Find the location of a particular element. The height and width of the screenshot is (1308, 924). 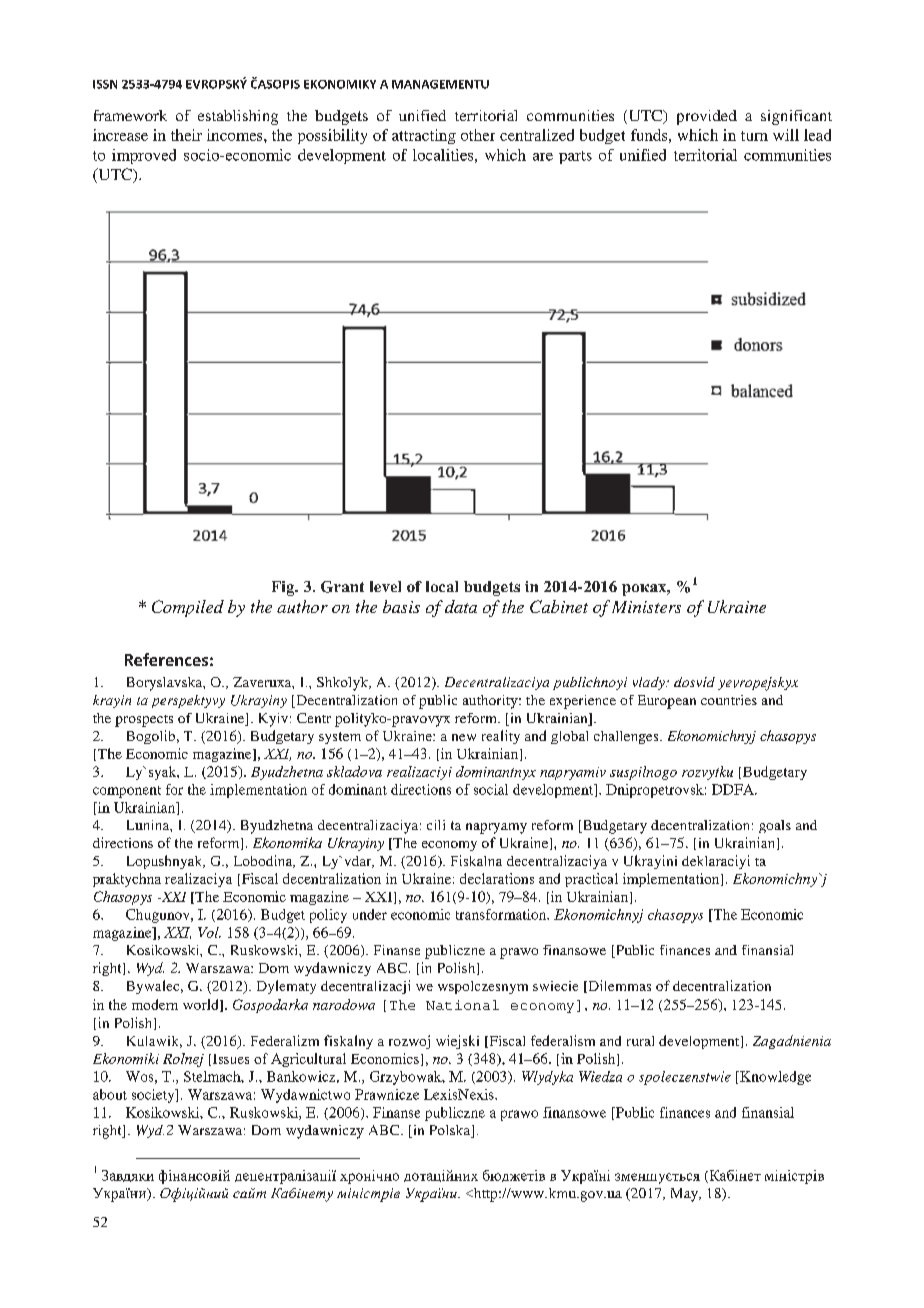

federalism is located at coordinates (563, 1040).
